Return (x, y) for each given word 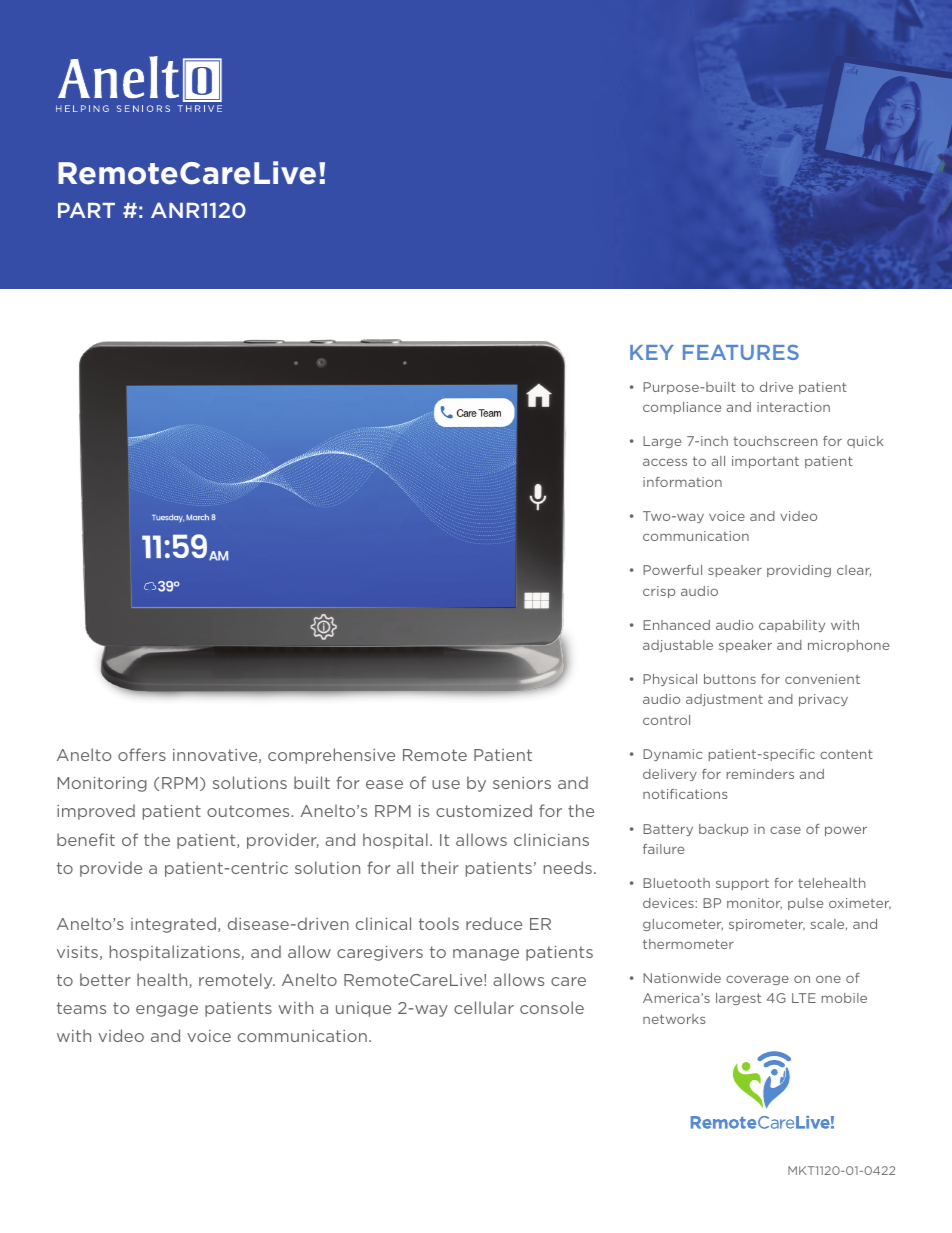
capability (792, 626)
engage (167, 1011)
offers (142, 754)
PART (86, 210)
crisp (659, 592)
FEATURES (741, 352)
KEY (652, 352)
